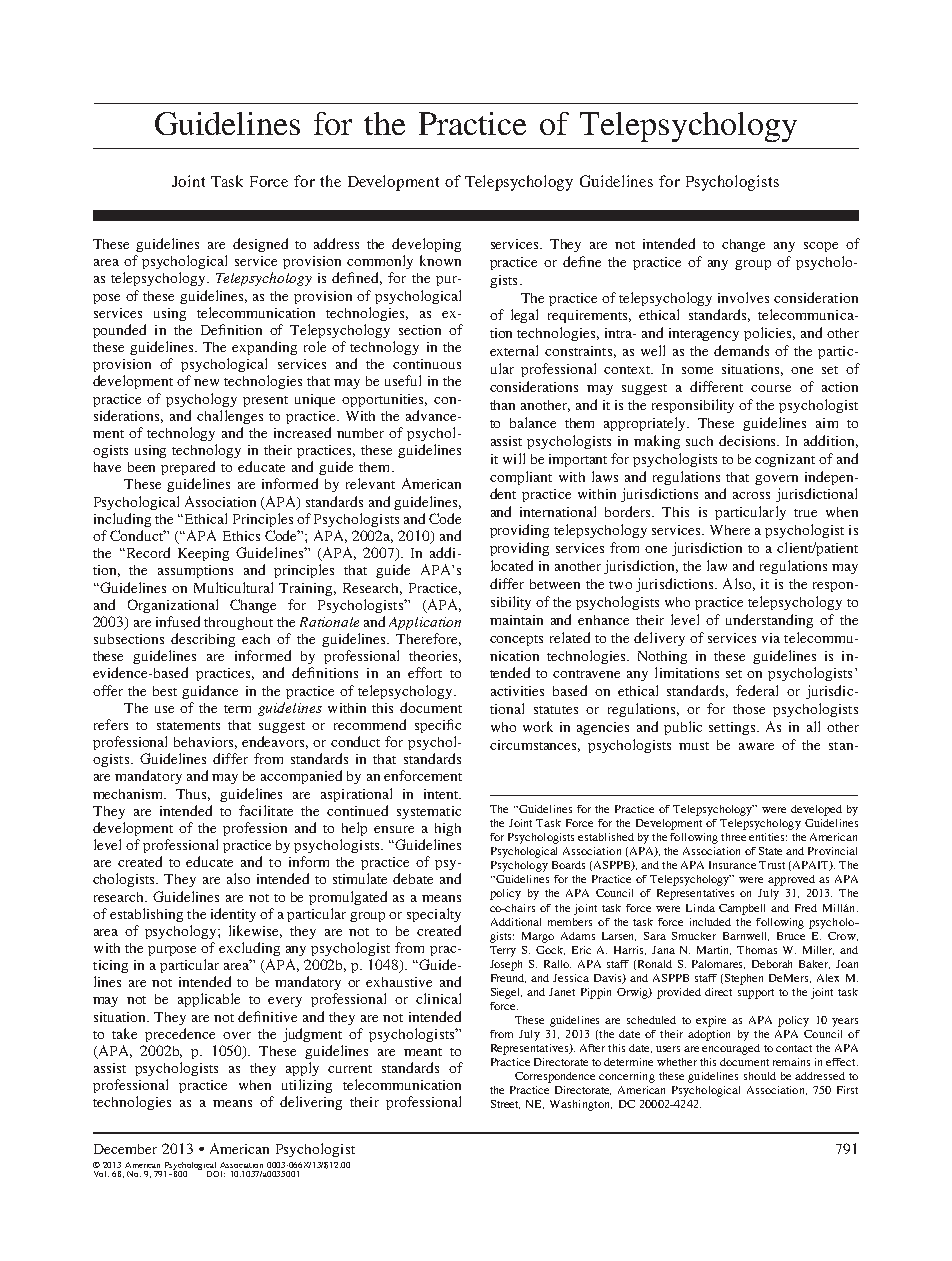 Image resolution: width=952 pixels, height=1261 pixels. What do you see at coordinates (743, 297) in the screenshot?
I see `involves` at bounding box center [743, 297].
